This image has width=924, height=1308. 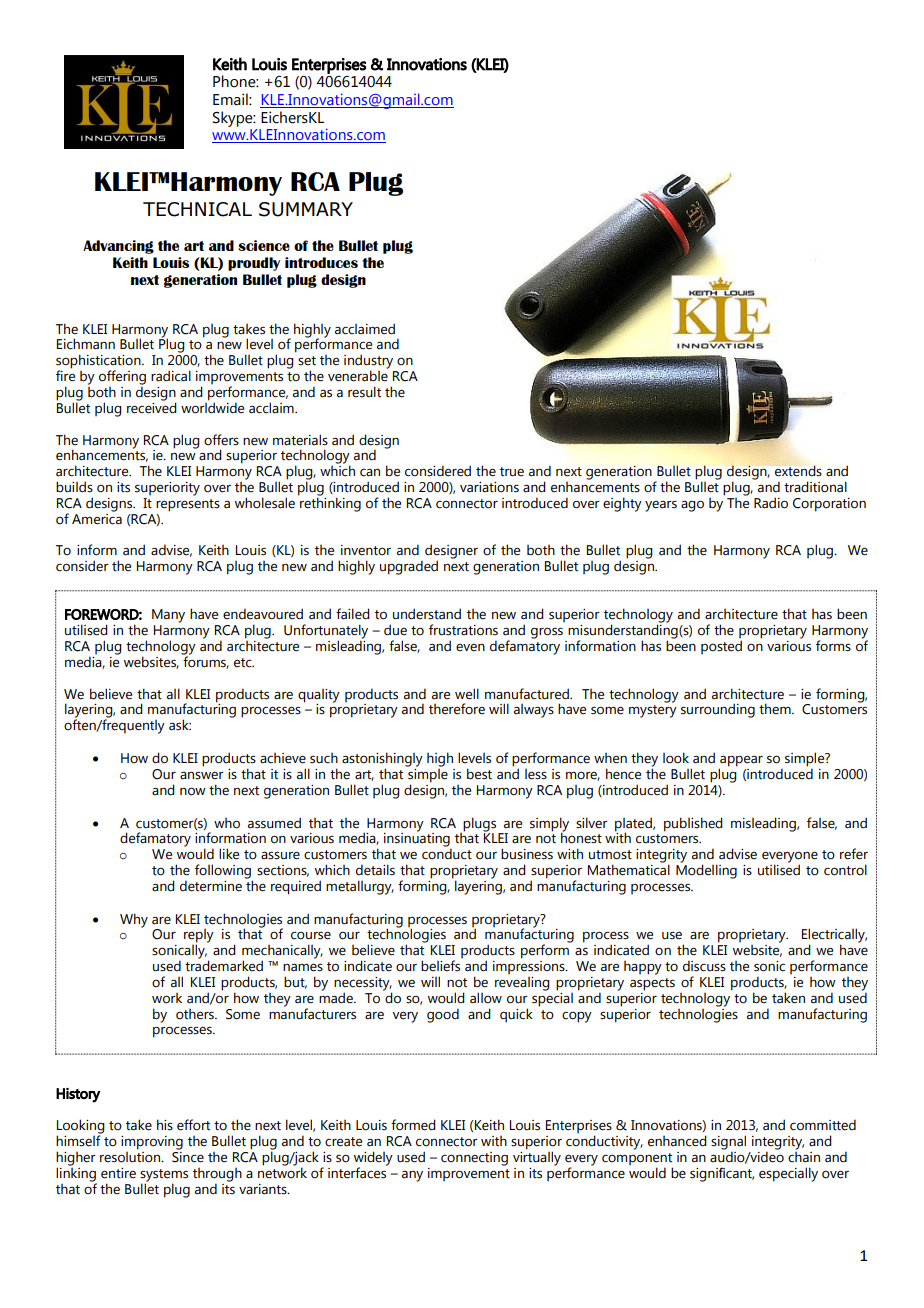 What do you see at coordinates (152, 407) in the image?
I see `received` at bounding box center [152, 407].
